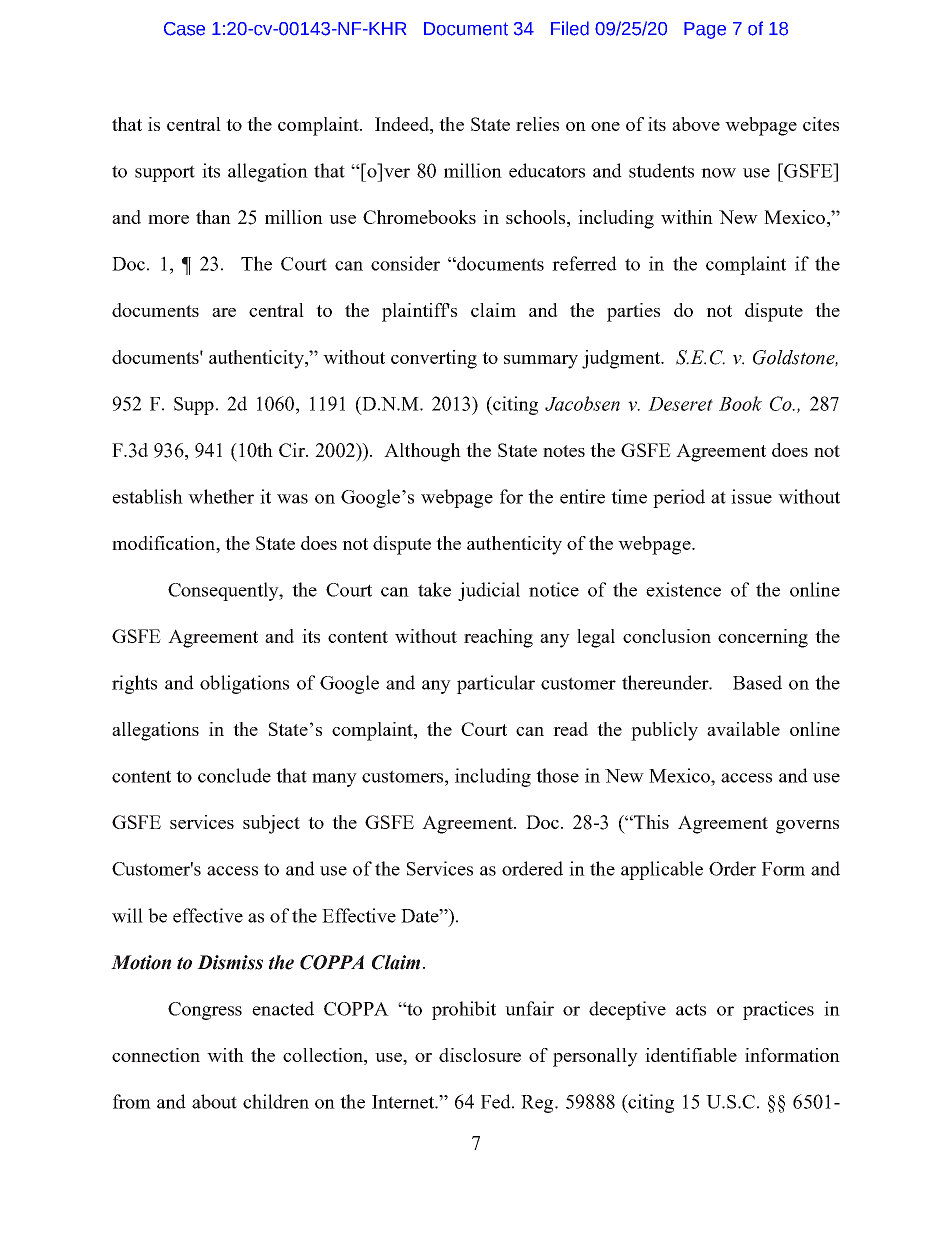 Image resolution: width=952 pixels, height=1233 pixels. I want to click on about, so click(214, 1101).
